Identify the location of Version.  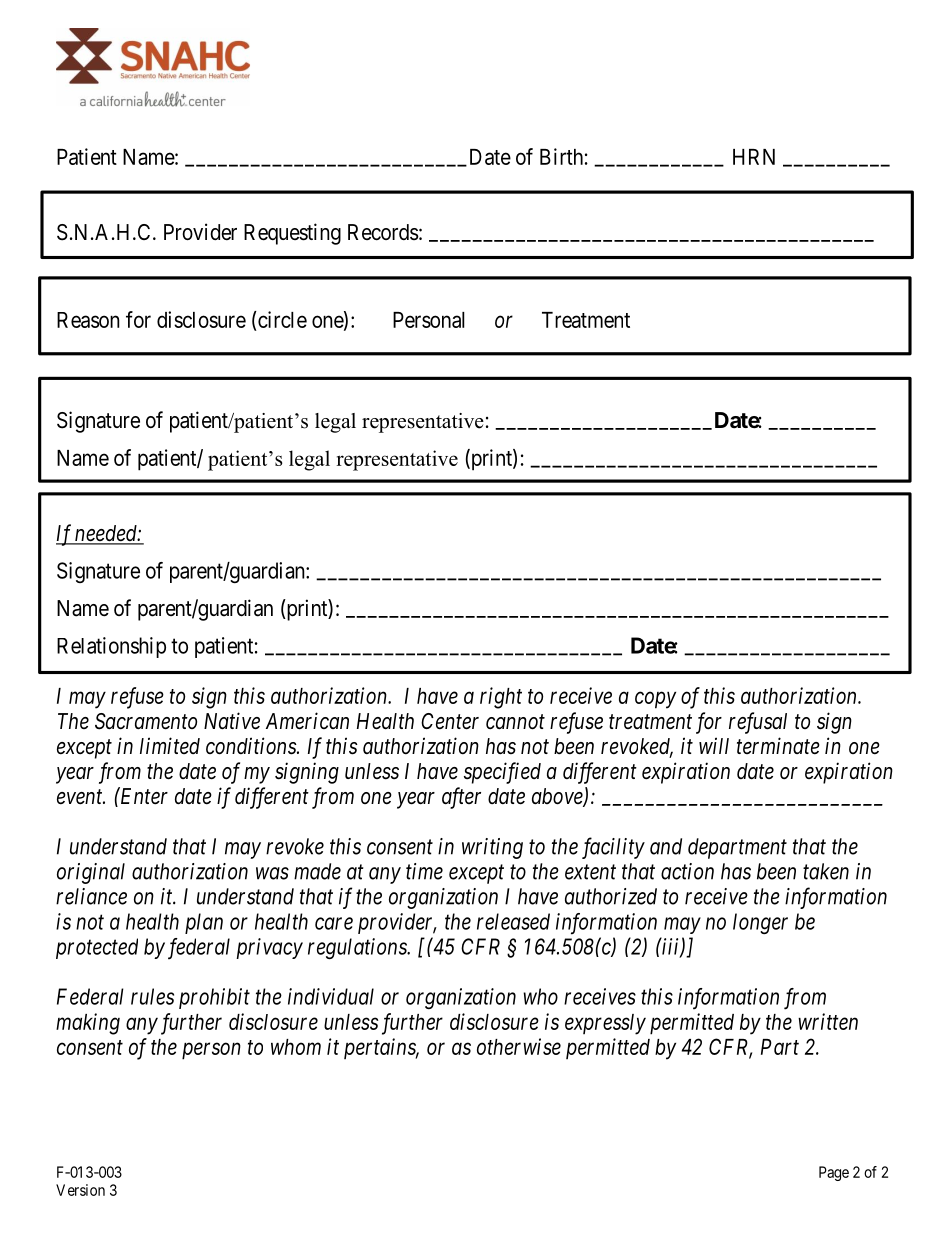
(80, 1190).
